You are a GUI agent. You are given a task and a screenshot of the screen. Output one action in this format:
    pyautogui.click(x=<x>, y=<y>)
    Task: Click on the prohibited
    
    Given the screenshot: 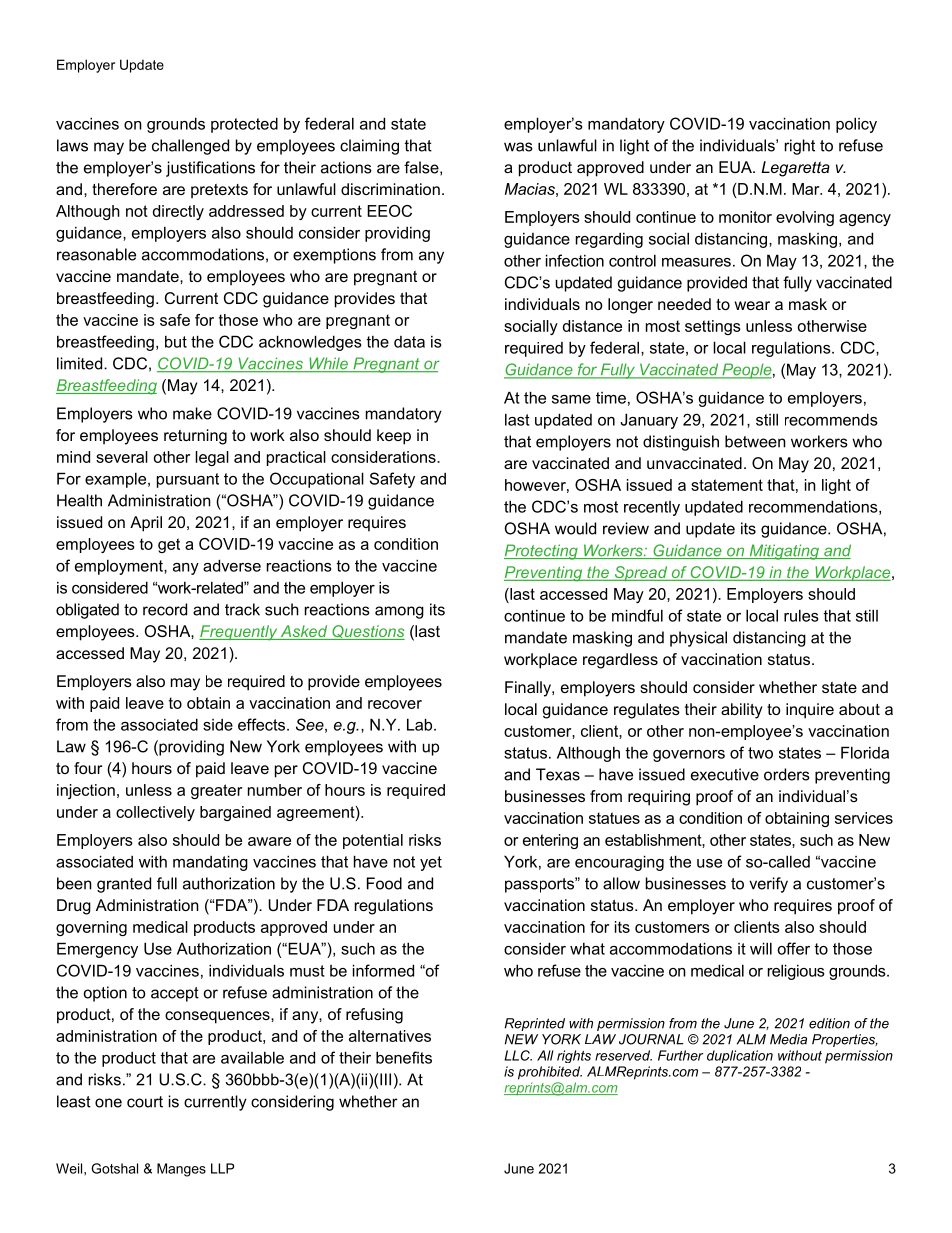 What is the action you would take?
    pyautogui.click(x=550, y=1073)
